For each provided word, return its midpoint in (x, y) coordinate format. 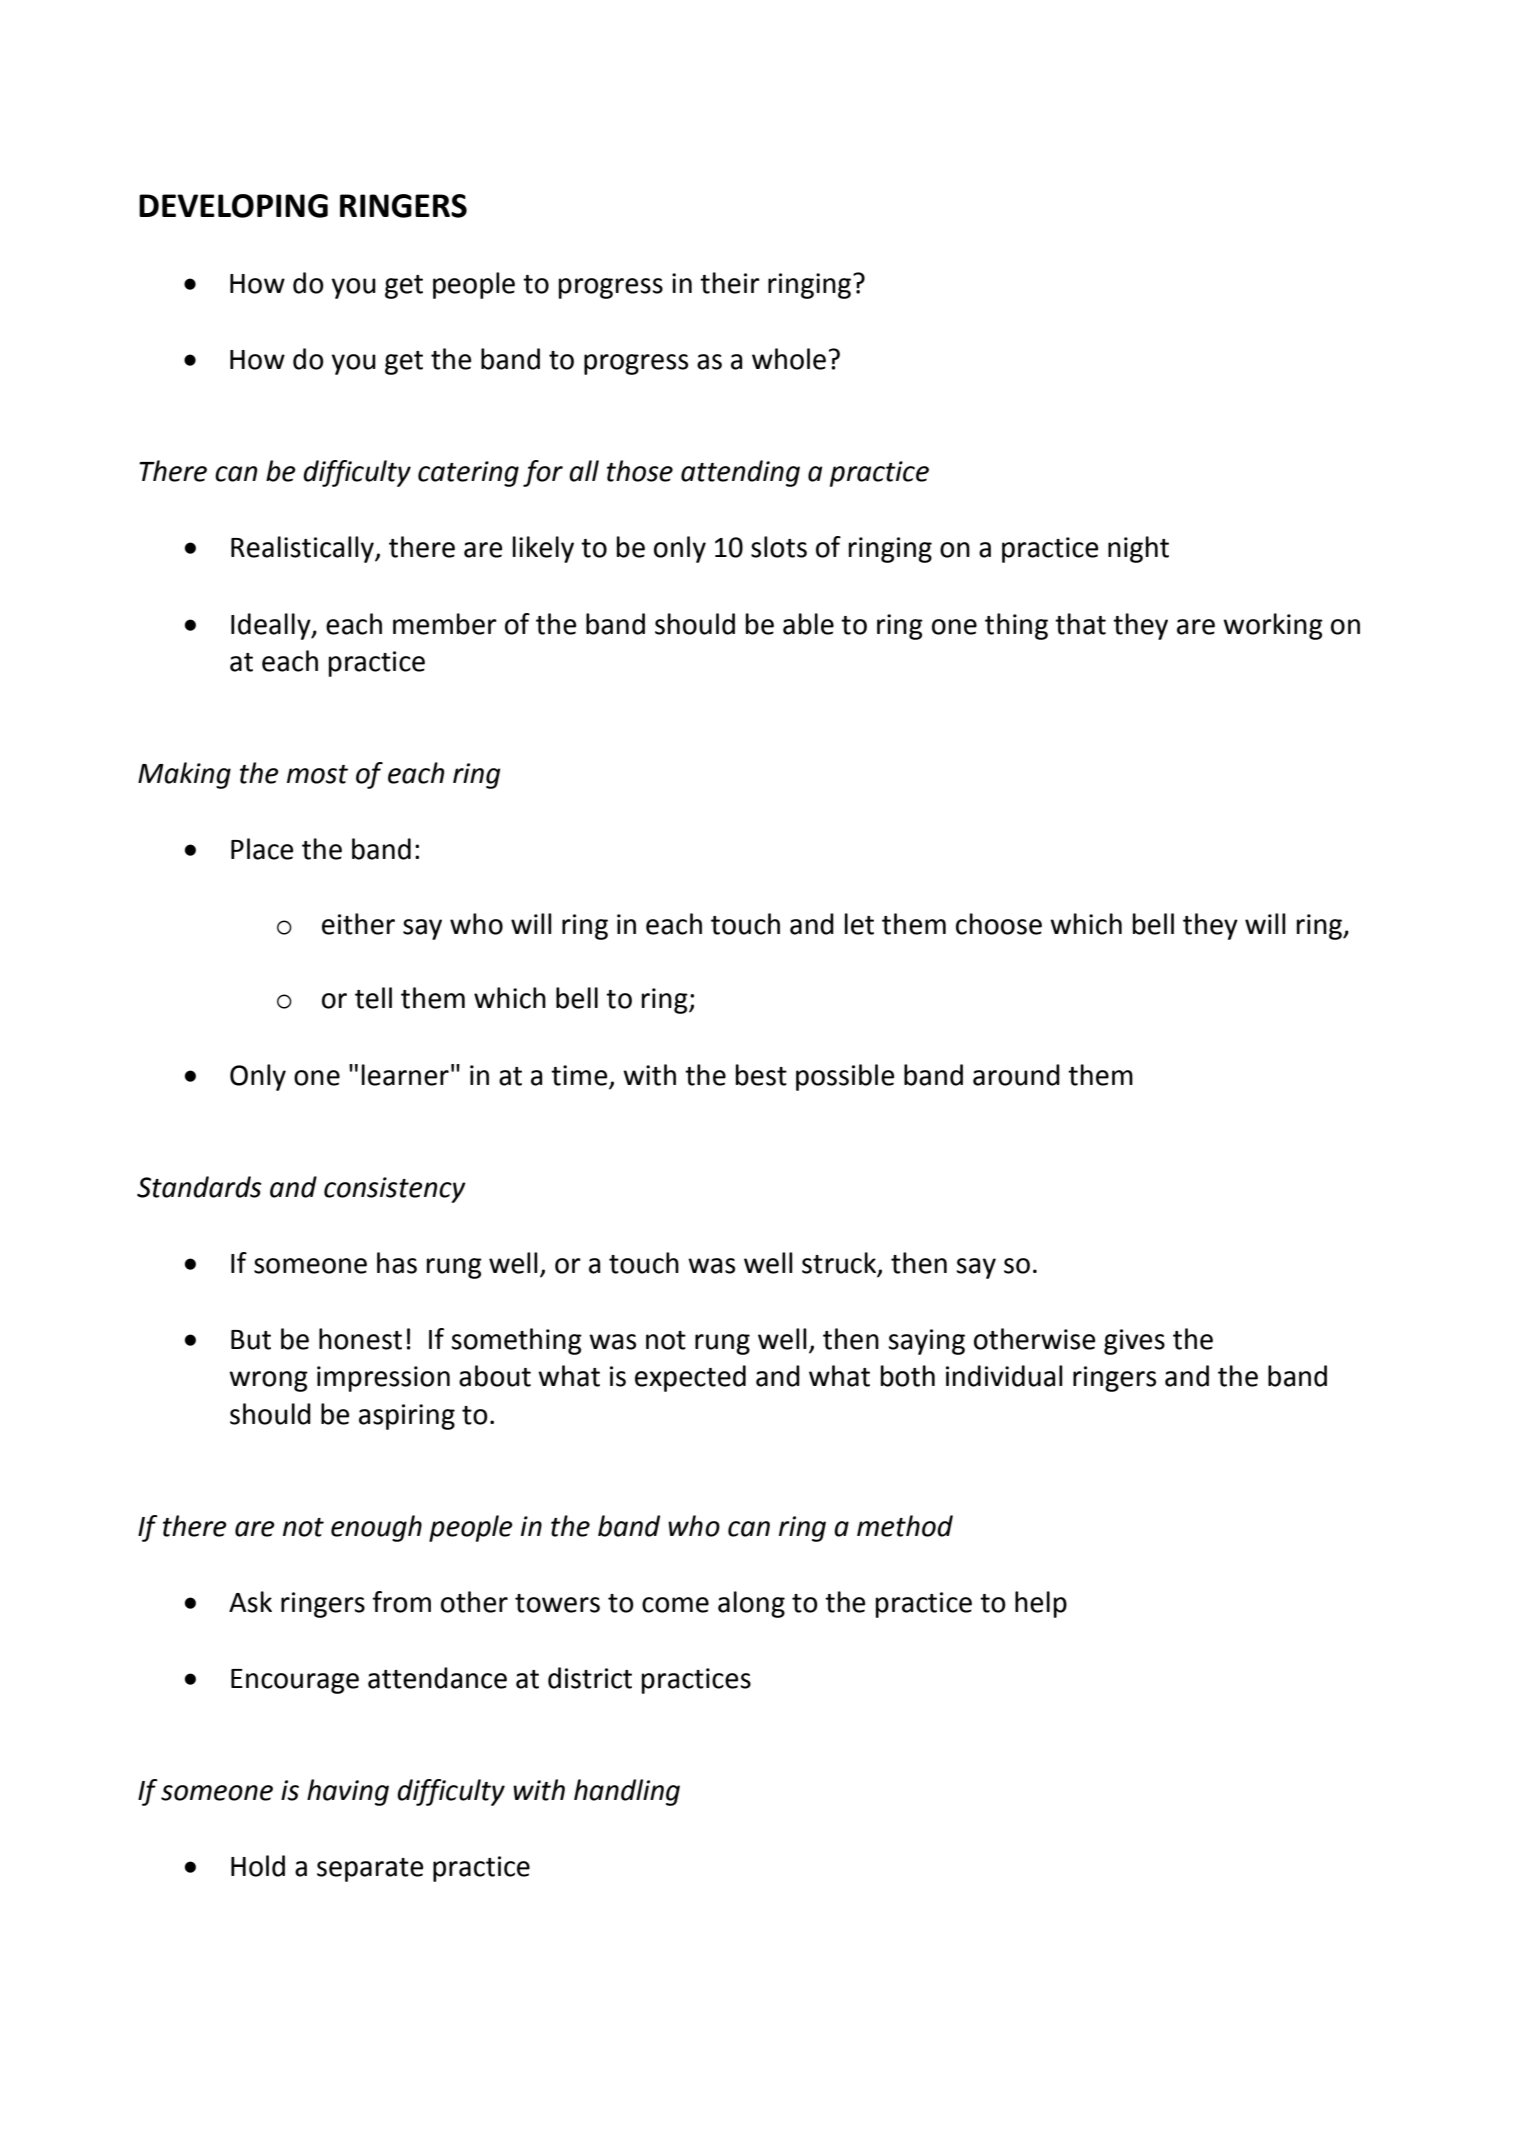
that (1080, 624)
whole (789, 359)
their (730, 283)
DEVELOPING (233, 206)
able (808, 624)
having (348, 1792)
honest (360, 1339)
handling (627, 1792)
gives (1134, 1342)
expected (690, 1378)
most (317, 774)
